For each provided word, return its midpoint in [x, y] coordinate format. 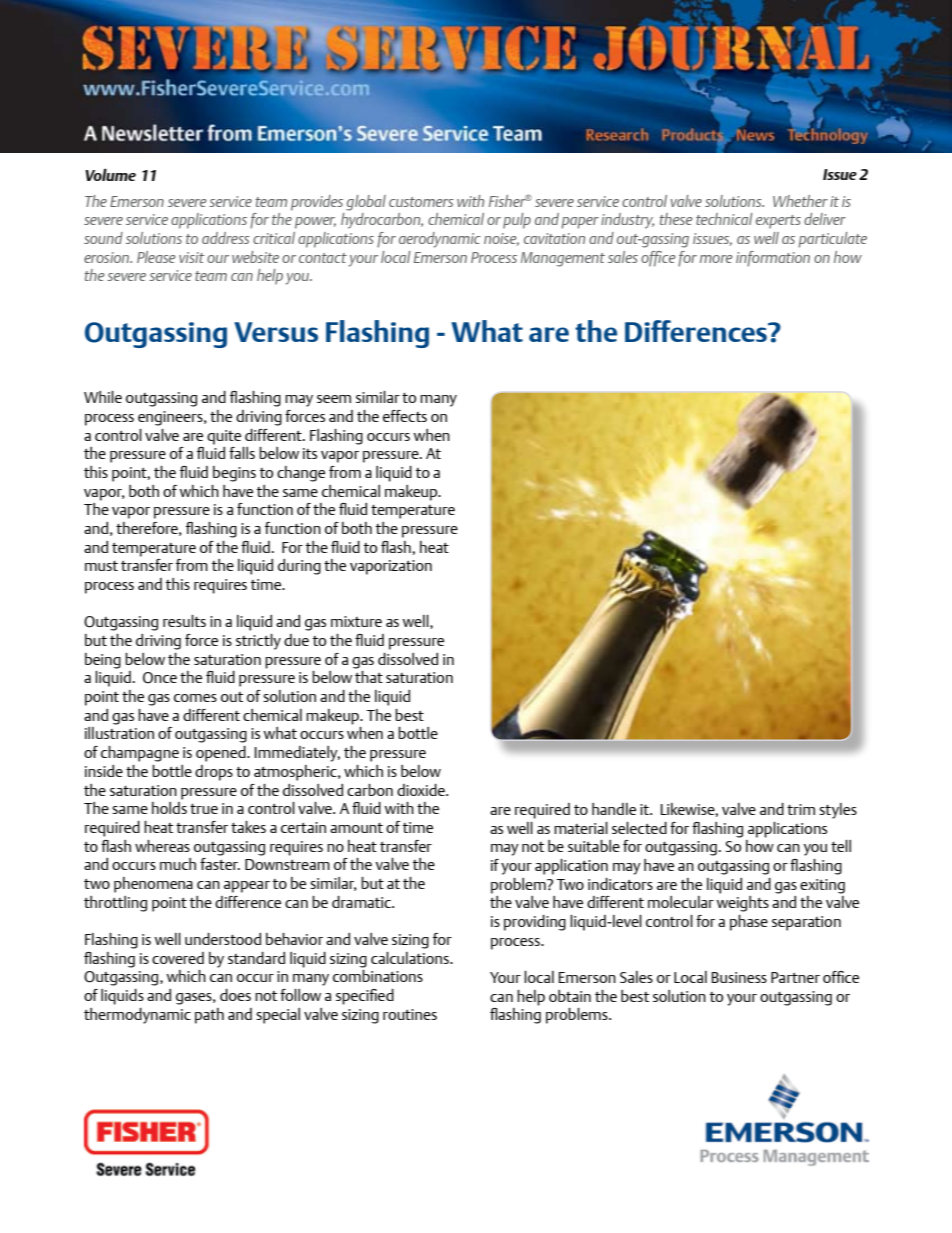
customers [421, 202]
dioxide [422, 790]
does [235, 995]
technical [724, 219]
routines [410, 1014]
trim [801, 809]
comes [195, 698]
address [226, 238]
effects [405, 416]
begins [234, 474]
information [773, 259]
